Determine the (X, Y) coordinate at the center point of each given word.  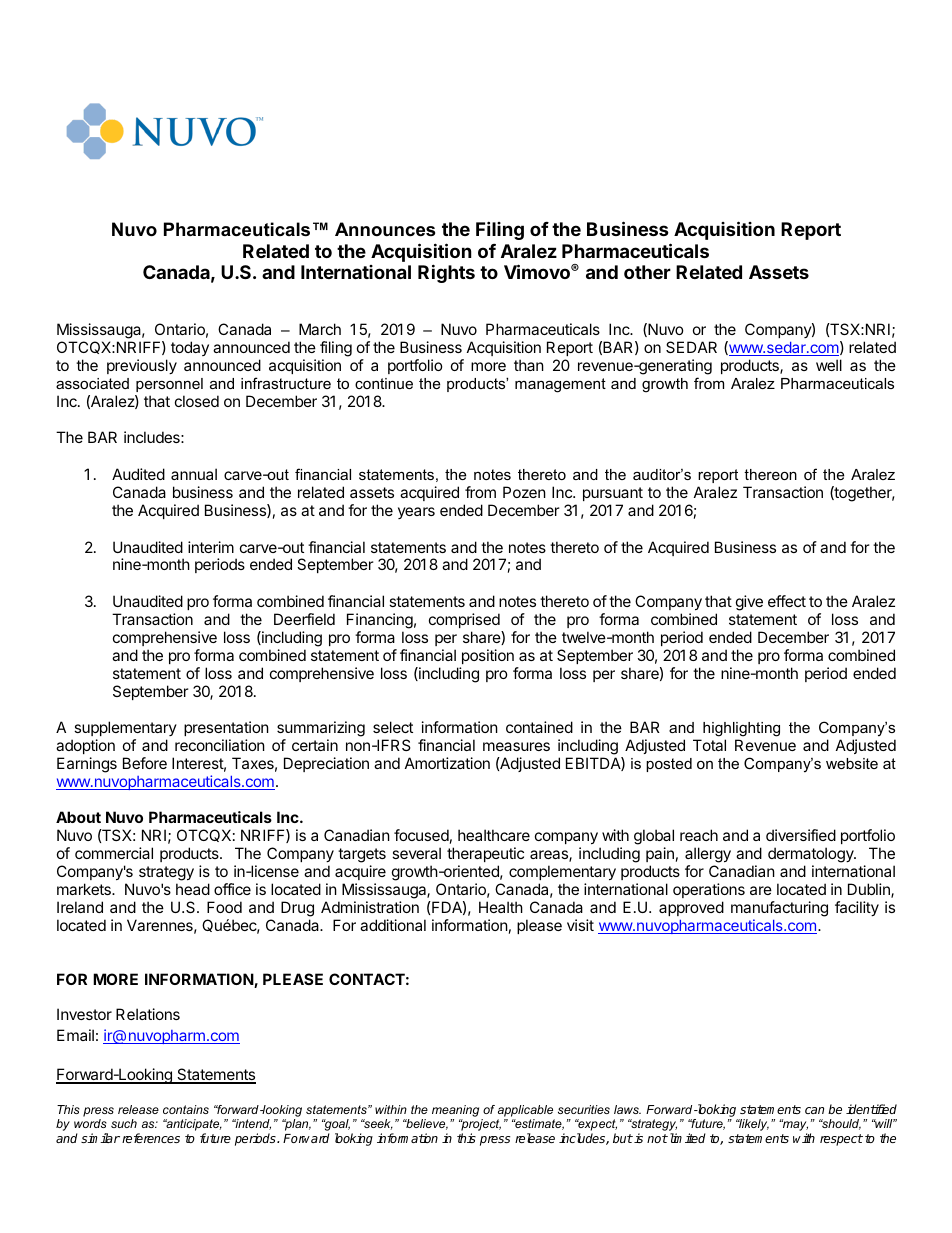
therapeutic (485, 854)
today (190, 348)
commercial (114, 853)
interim (211, 547)
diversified (801, 835)
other (647, 272)
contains (186, 1109)
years (416, 513)
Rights (446, 273)
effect (787, 601)
